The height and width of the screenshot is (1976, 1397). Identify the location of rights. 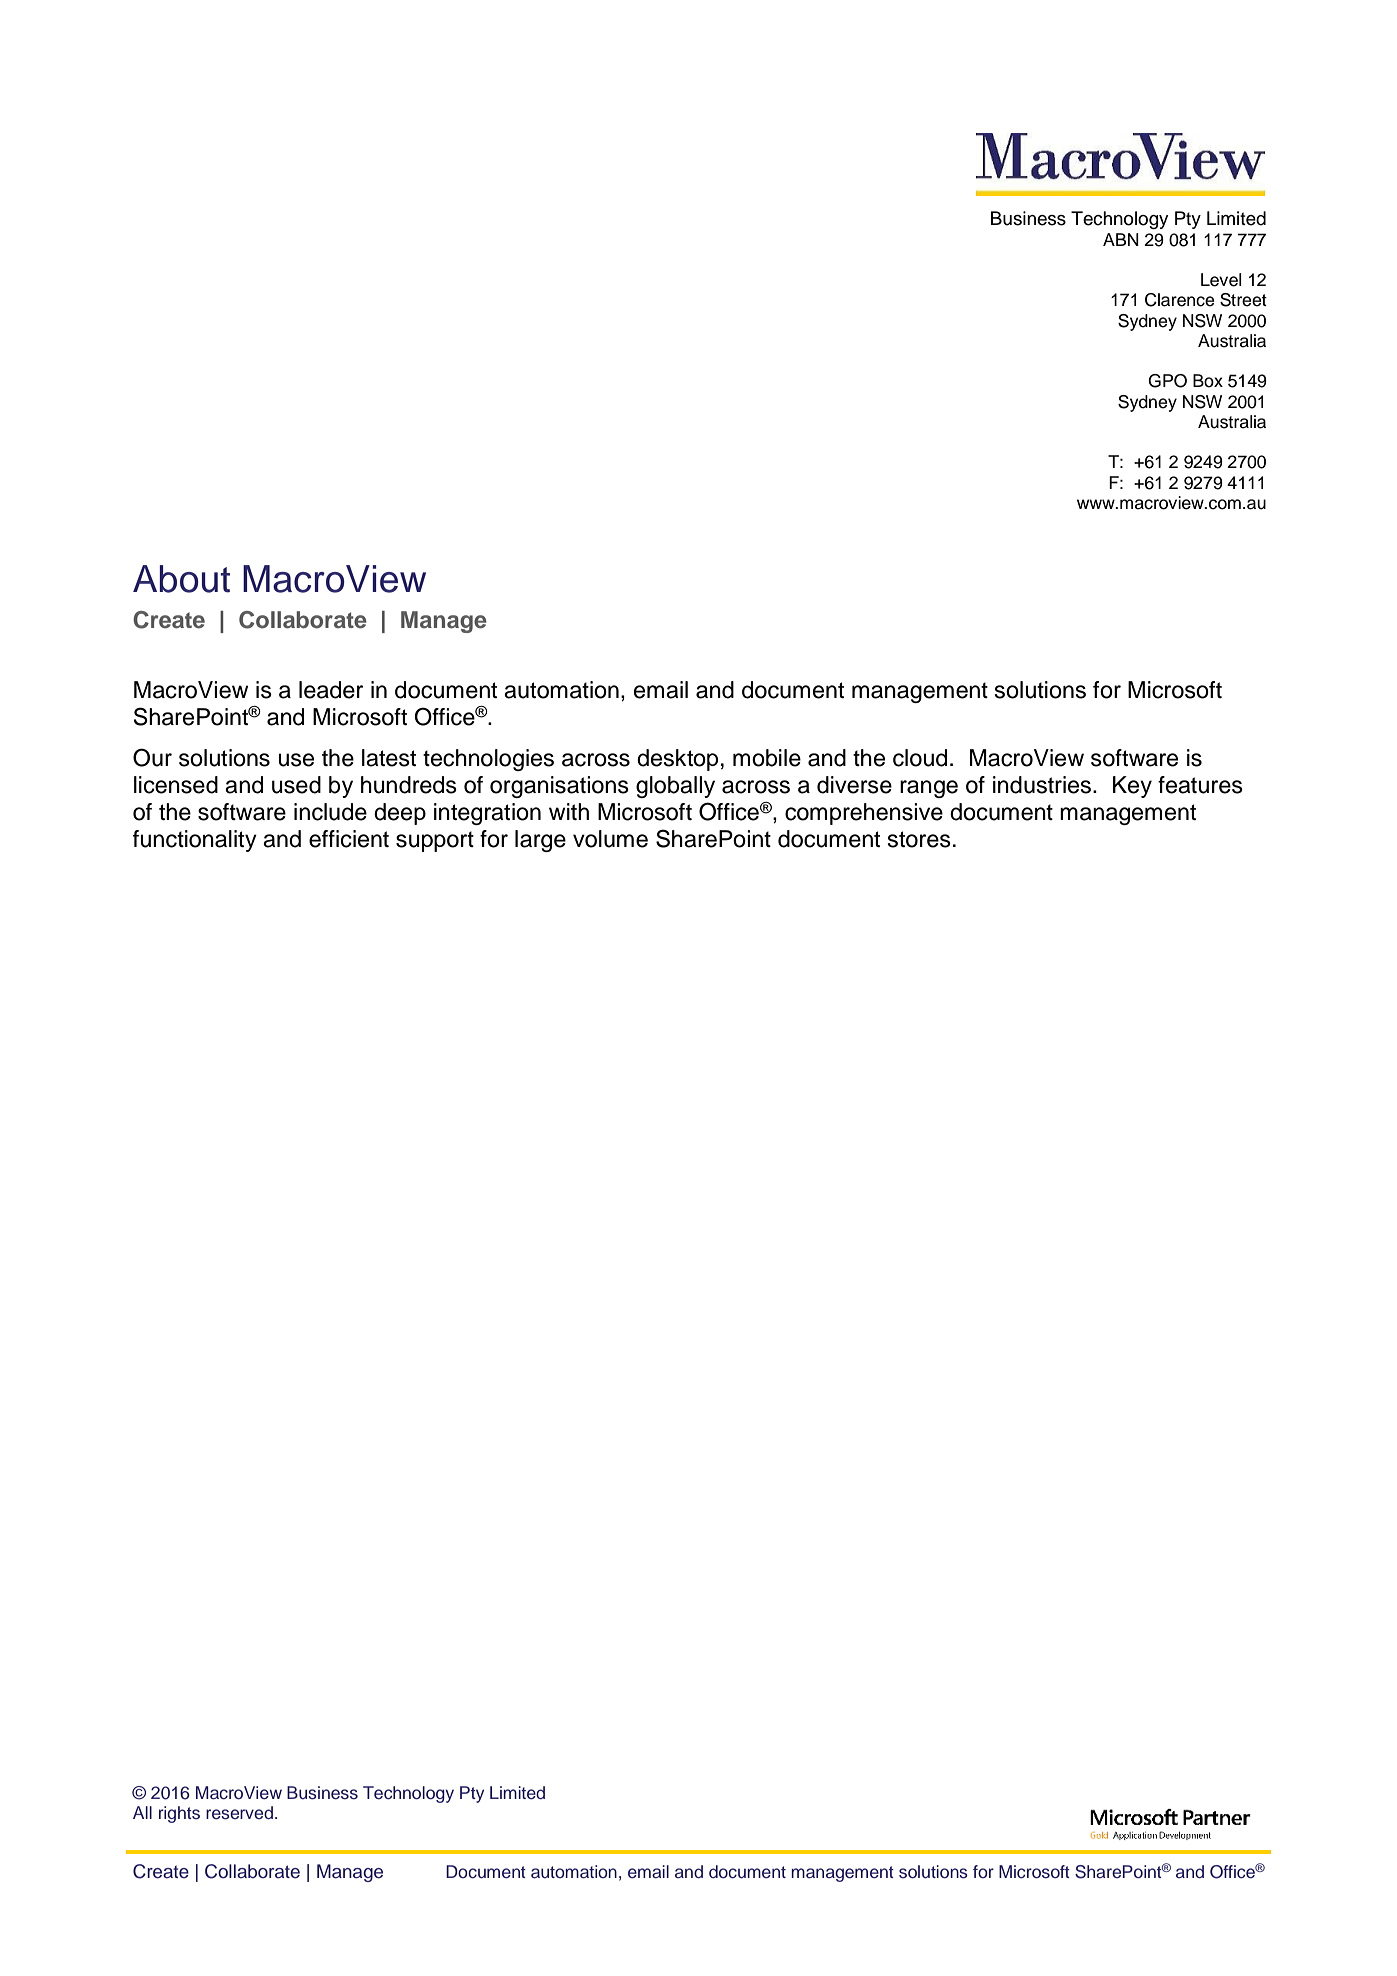
(179, 1814).
